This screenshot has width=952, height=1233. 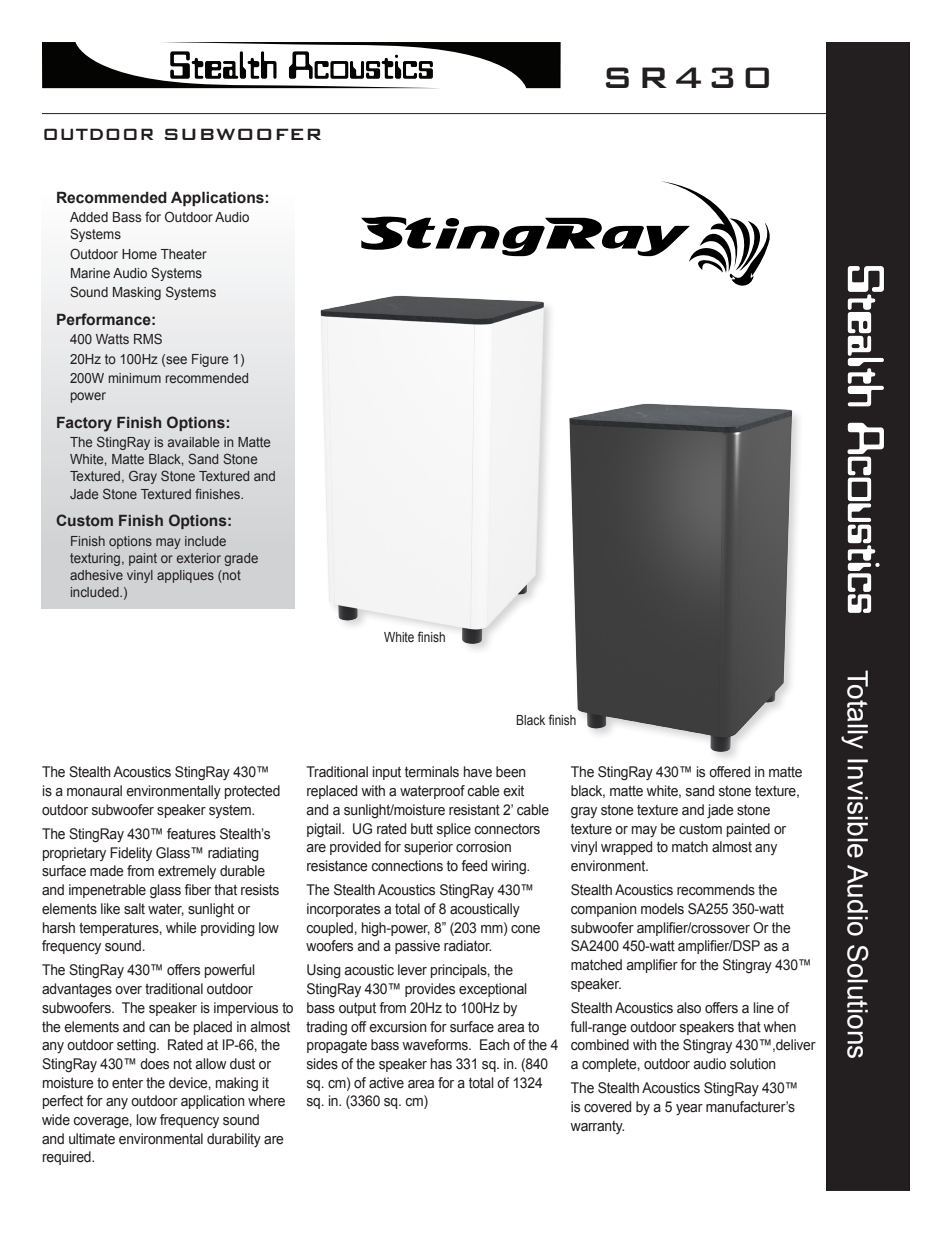 What do you see at coordinates (386, 1083) in the screenshot?
I see `active` at bounding box center [386, 1083].
